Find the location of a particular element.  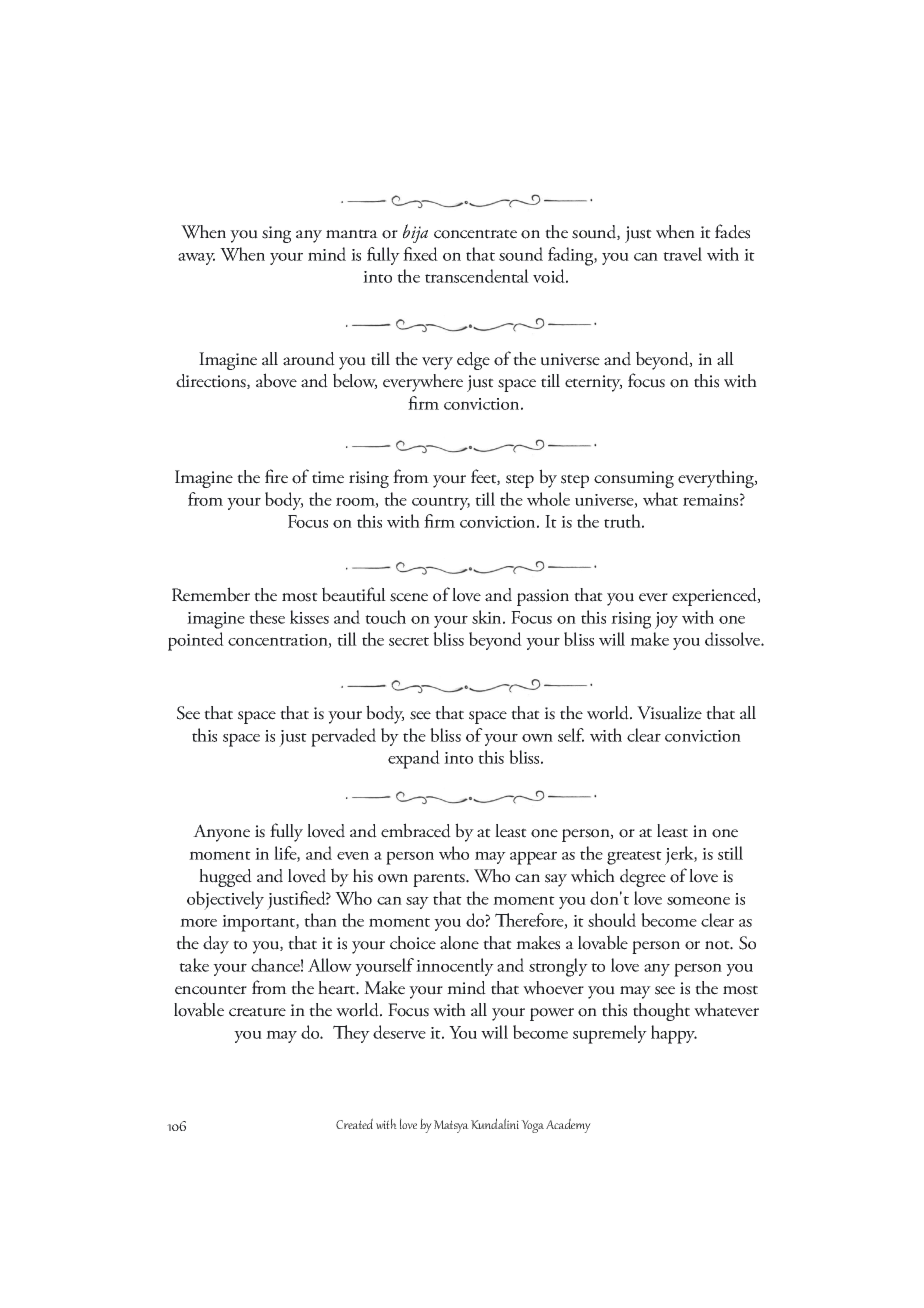

Visualize is located at coordinates (669, 713).
